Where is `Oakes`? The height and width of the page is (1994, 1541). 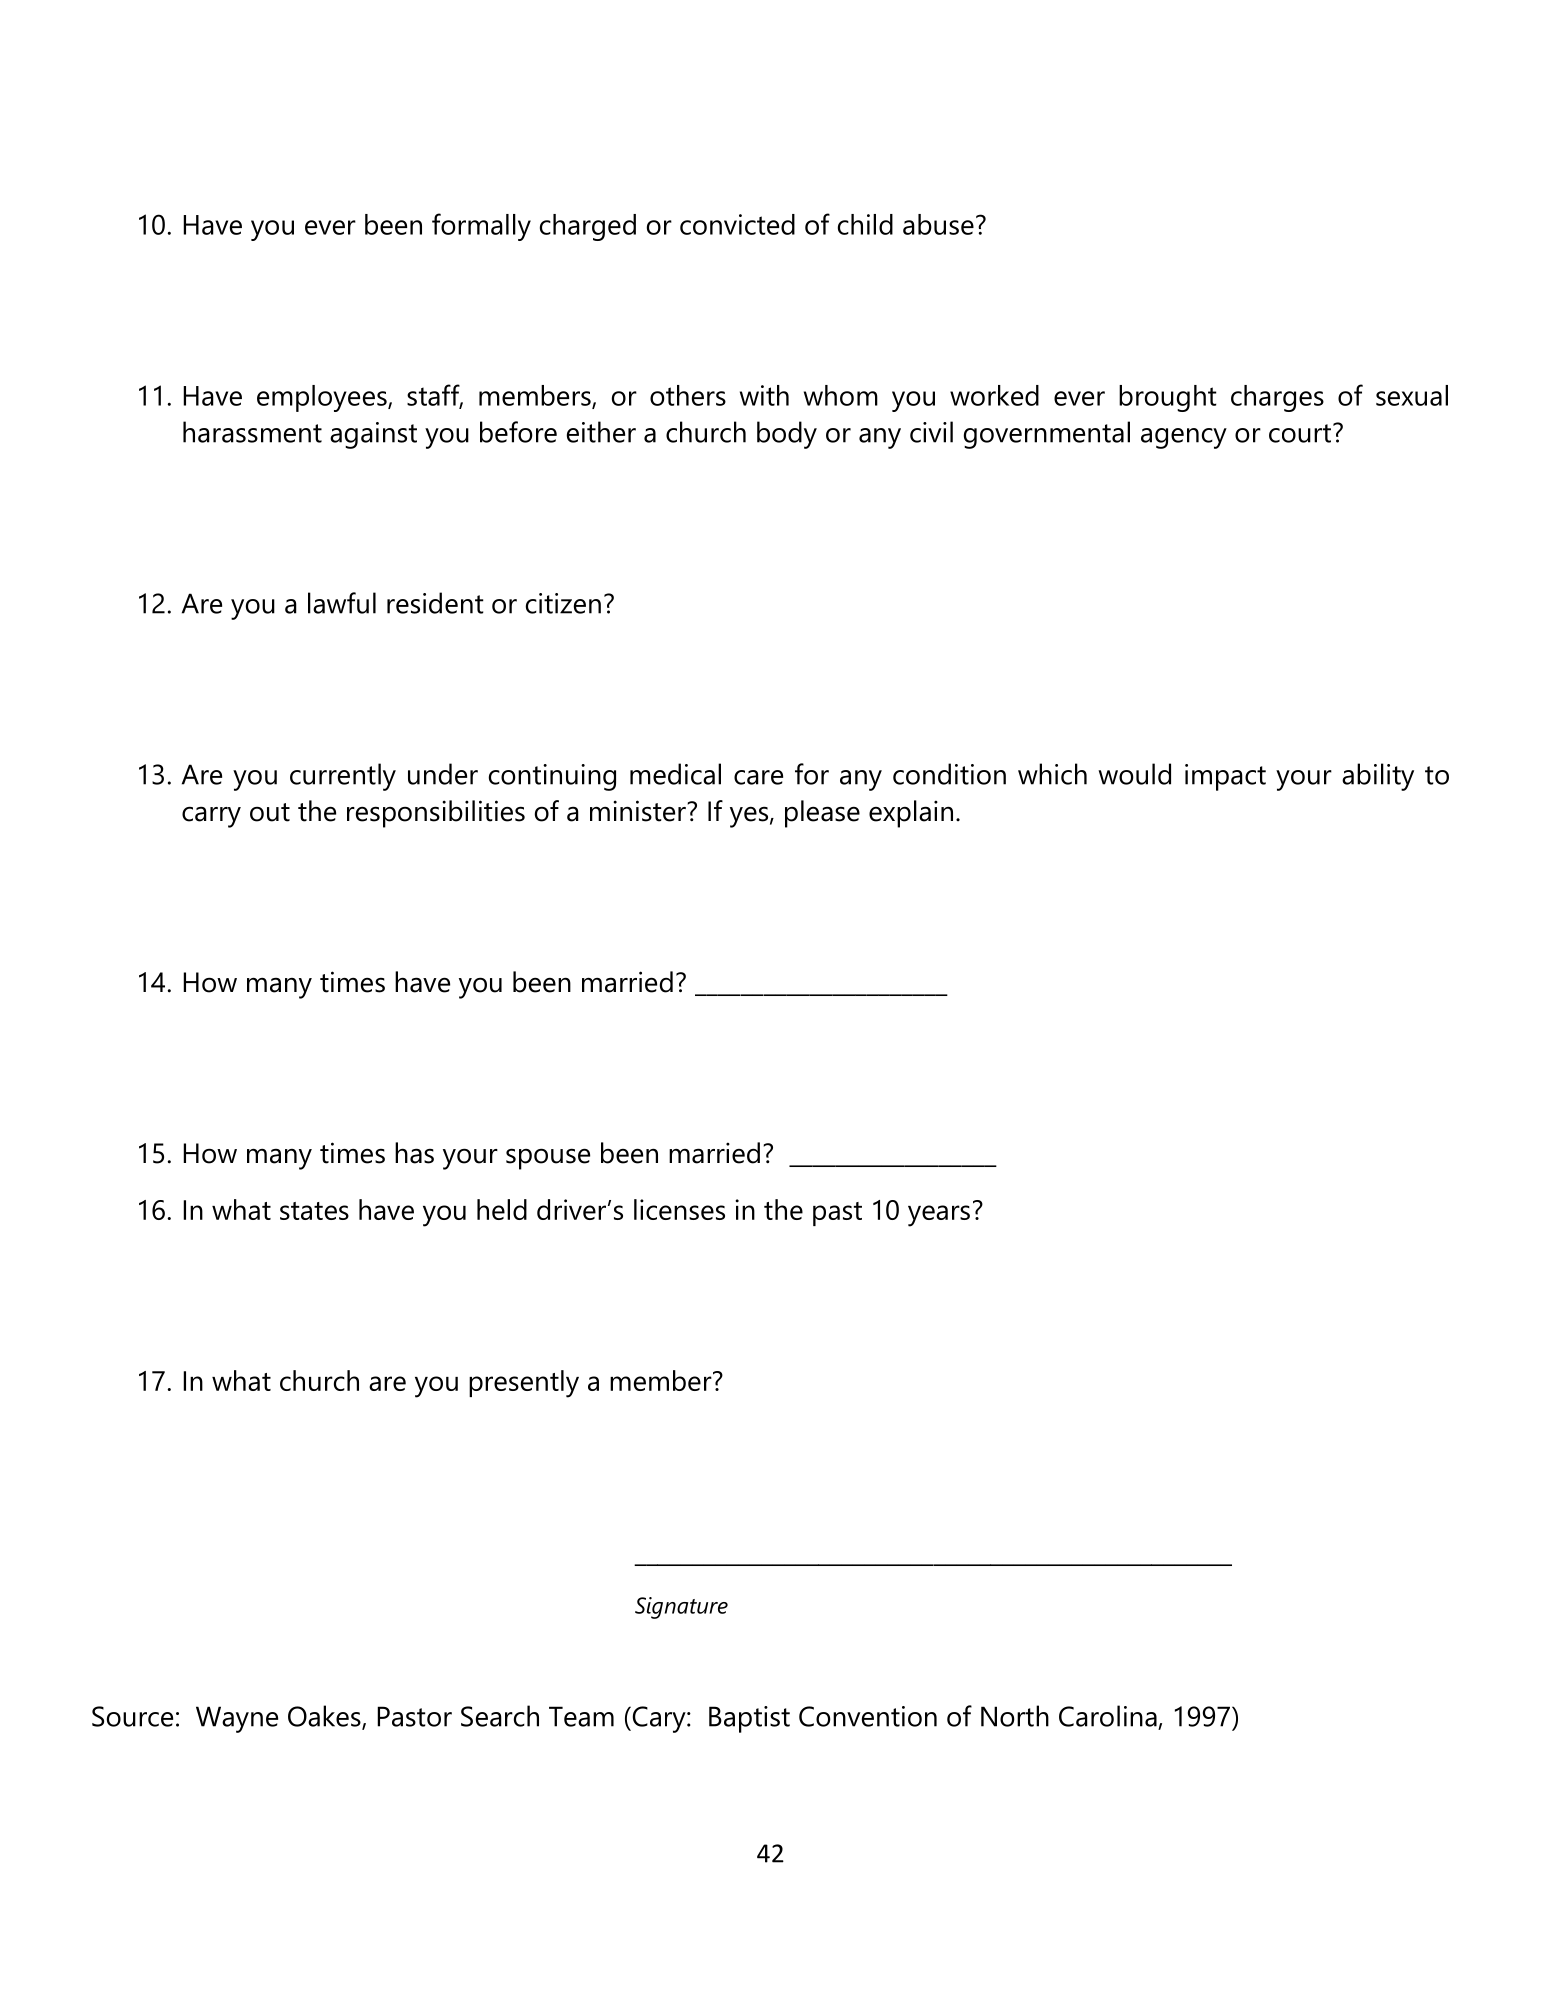 Oakes is located at coordinates (325, 1717).
